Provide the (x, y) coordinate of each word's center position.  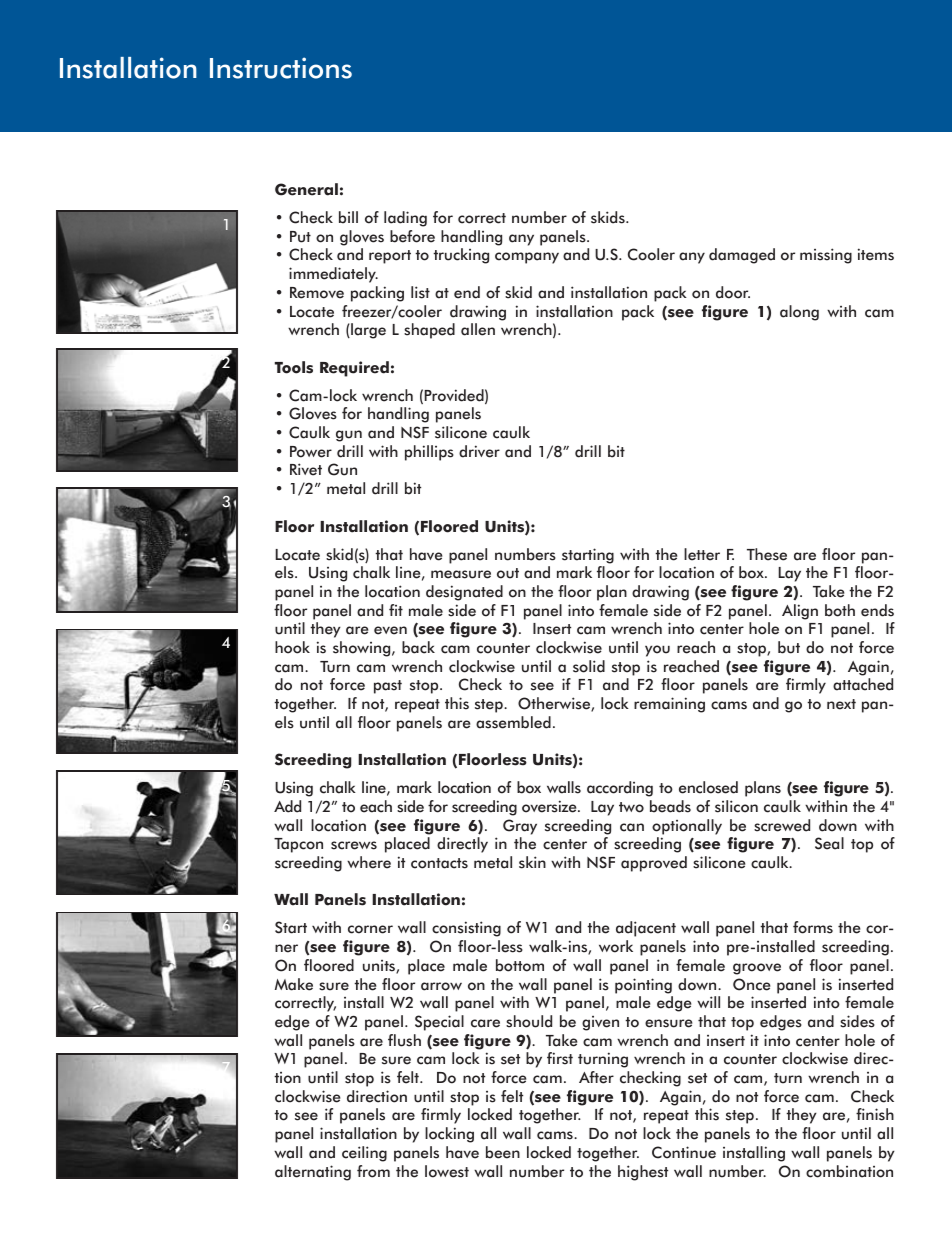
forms (813, 927)
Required (354, 369)
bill (348, 217)
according (620, 789)
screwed (782, 825)
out (508, 573)
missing (826, 256)
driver (479, 451)
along (799, 313)
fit (396, 610)
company (527, 258)
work (616, 946)
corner (370, 929)
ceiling (364, 1154)
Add (287, 806)
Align (800, 612)
